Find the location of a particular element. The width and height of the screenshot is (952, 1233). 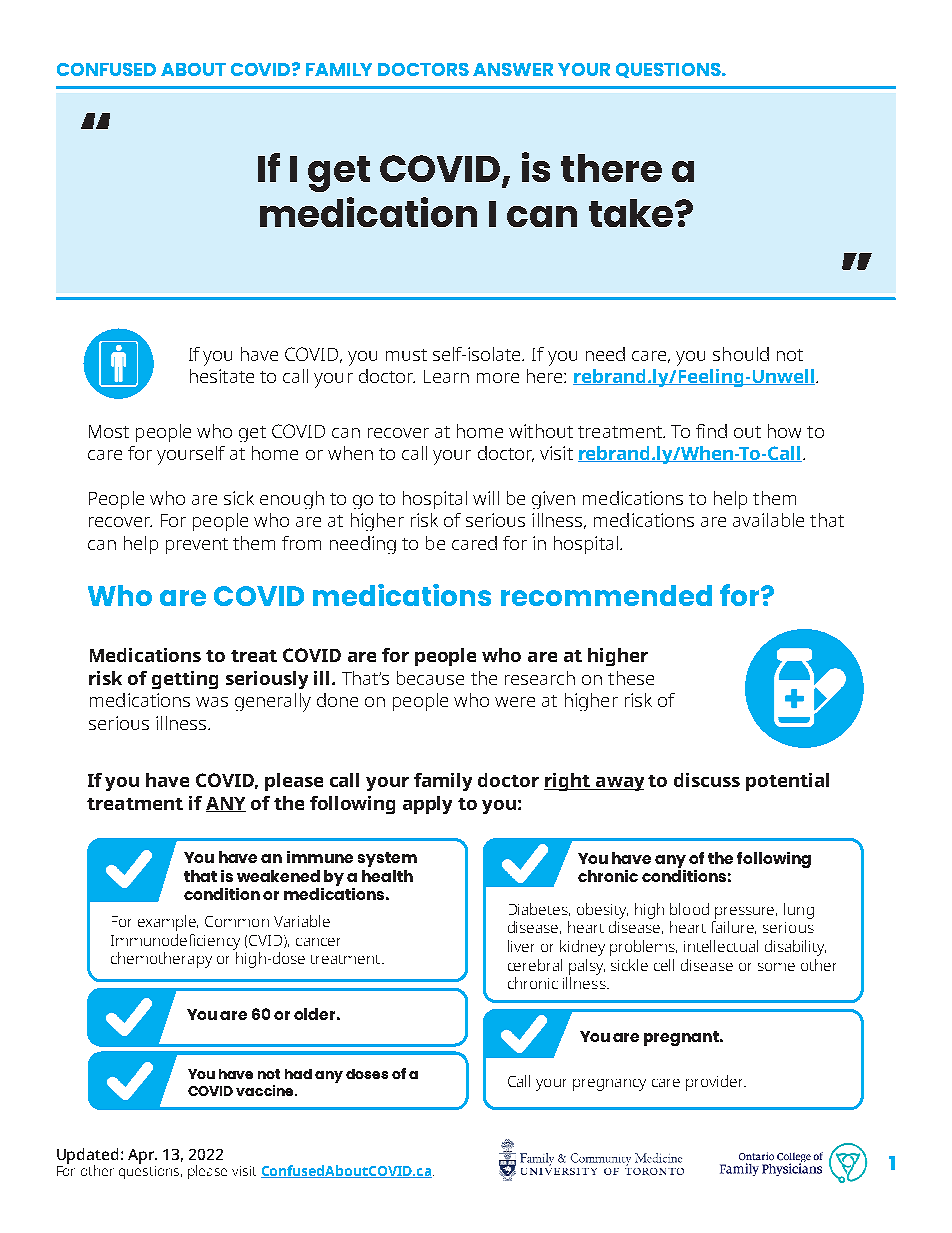

apply is located at coordinates (427, 805).
